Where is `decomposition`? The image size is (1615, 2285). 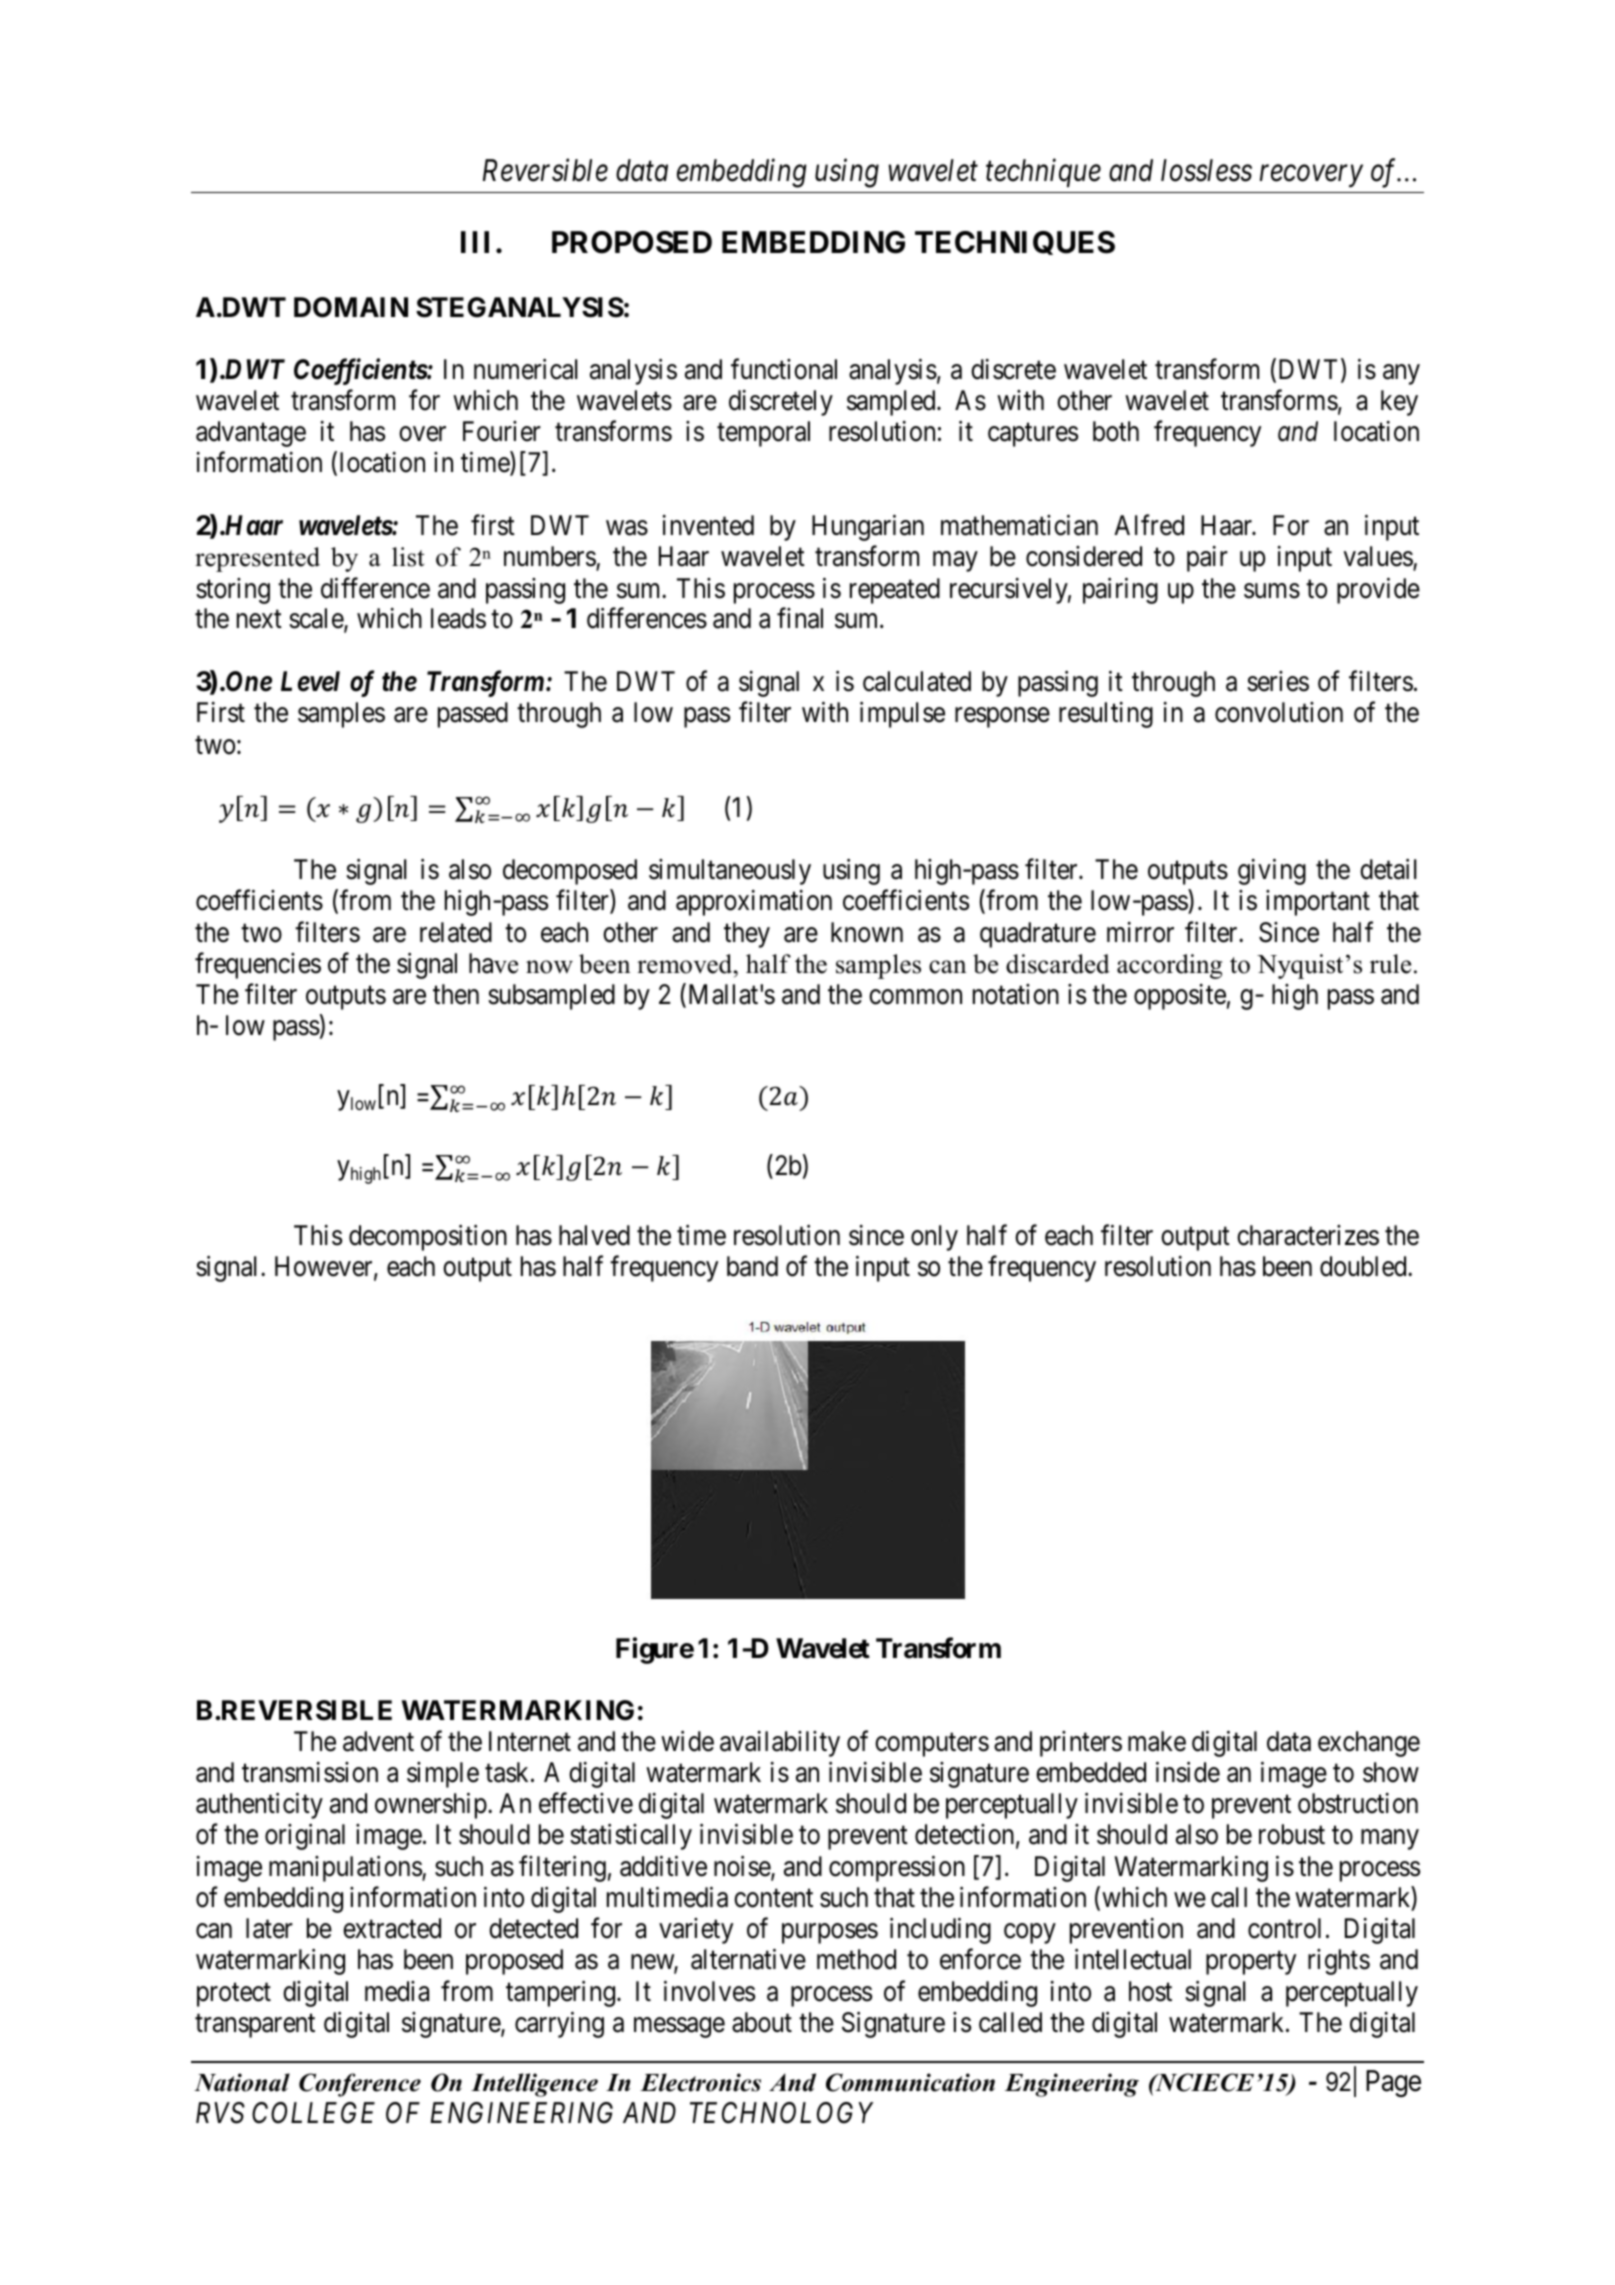
decomposition is located at coordinates (428, 1237).
